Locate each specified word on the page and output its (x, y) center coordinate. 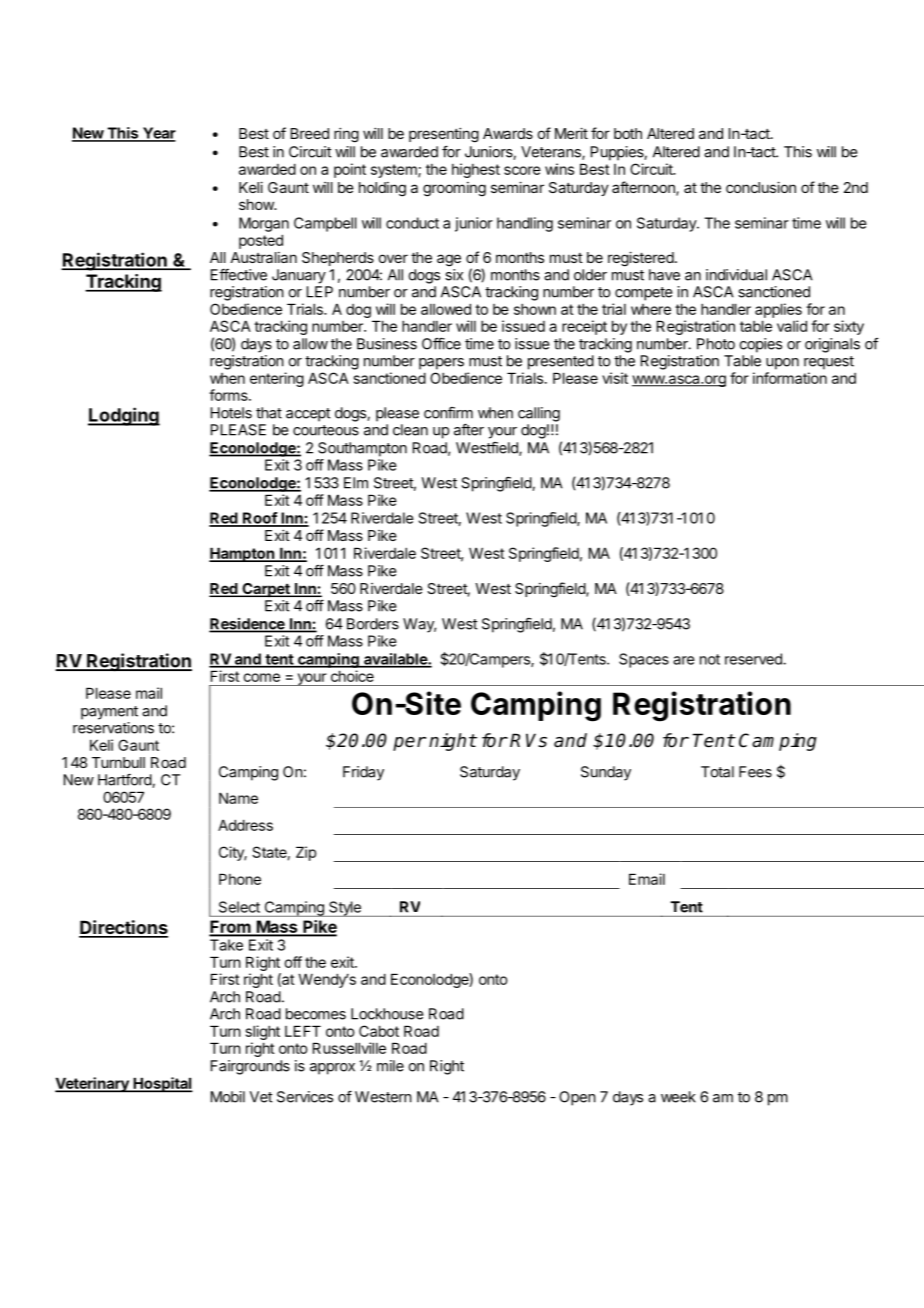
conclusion (761, 187)
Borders (373, 624)
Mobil (228, 1097)
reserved (754, 659)
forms (229, 395)
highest (476, 170)
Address (245, 825)
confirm (448, 413)
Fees (755, 772)
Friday (363, 773)
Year (158, 134)
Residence (248, 625)
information (790, 378)
